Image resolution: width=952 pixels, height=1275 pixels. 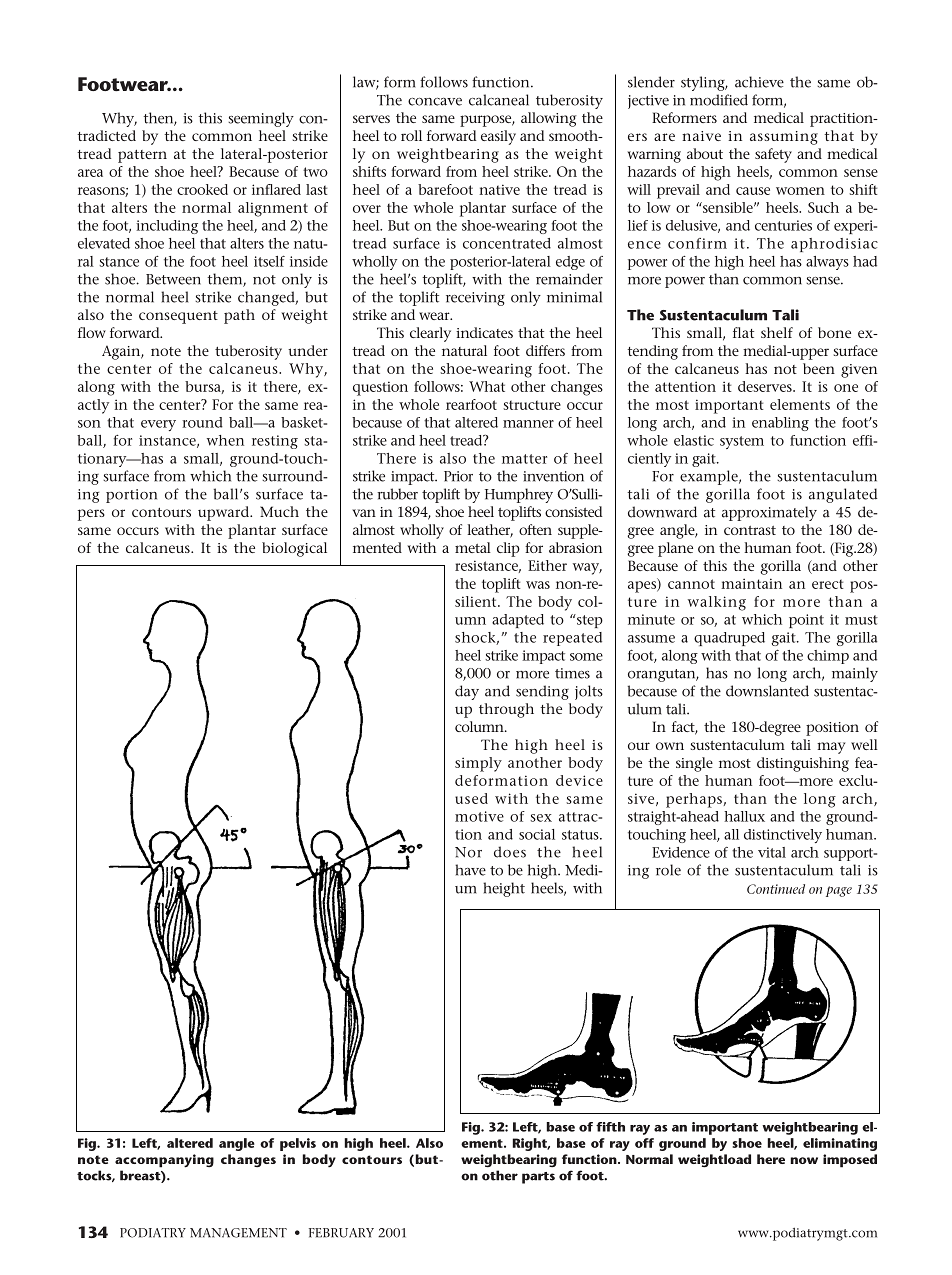 What do you see at coordinates (499, 100) in the image?
I see `calcaneal` at bounding box center [499, 100].
